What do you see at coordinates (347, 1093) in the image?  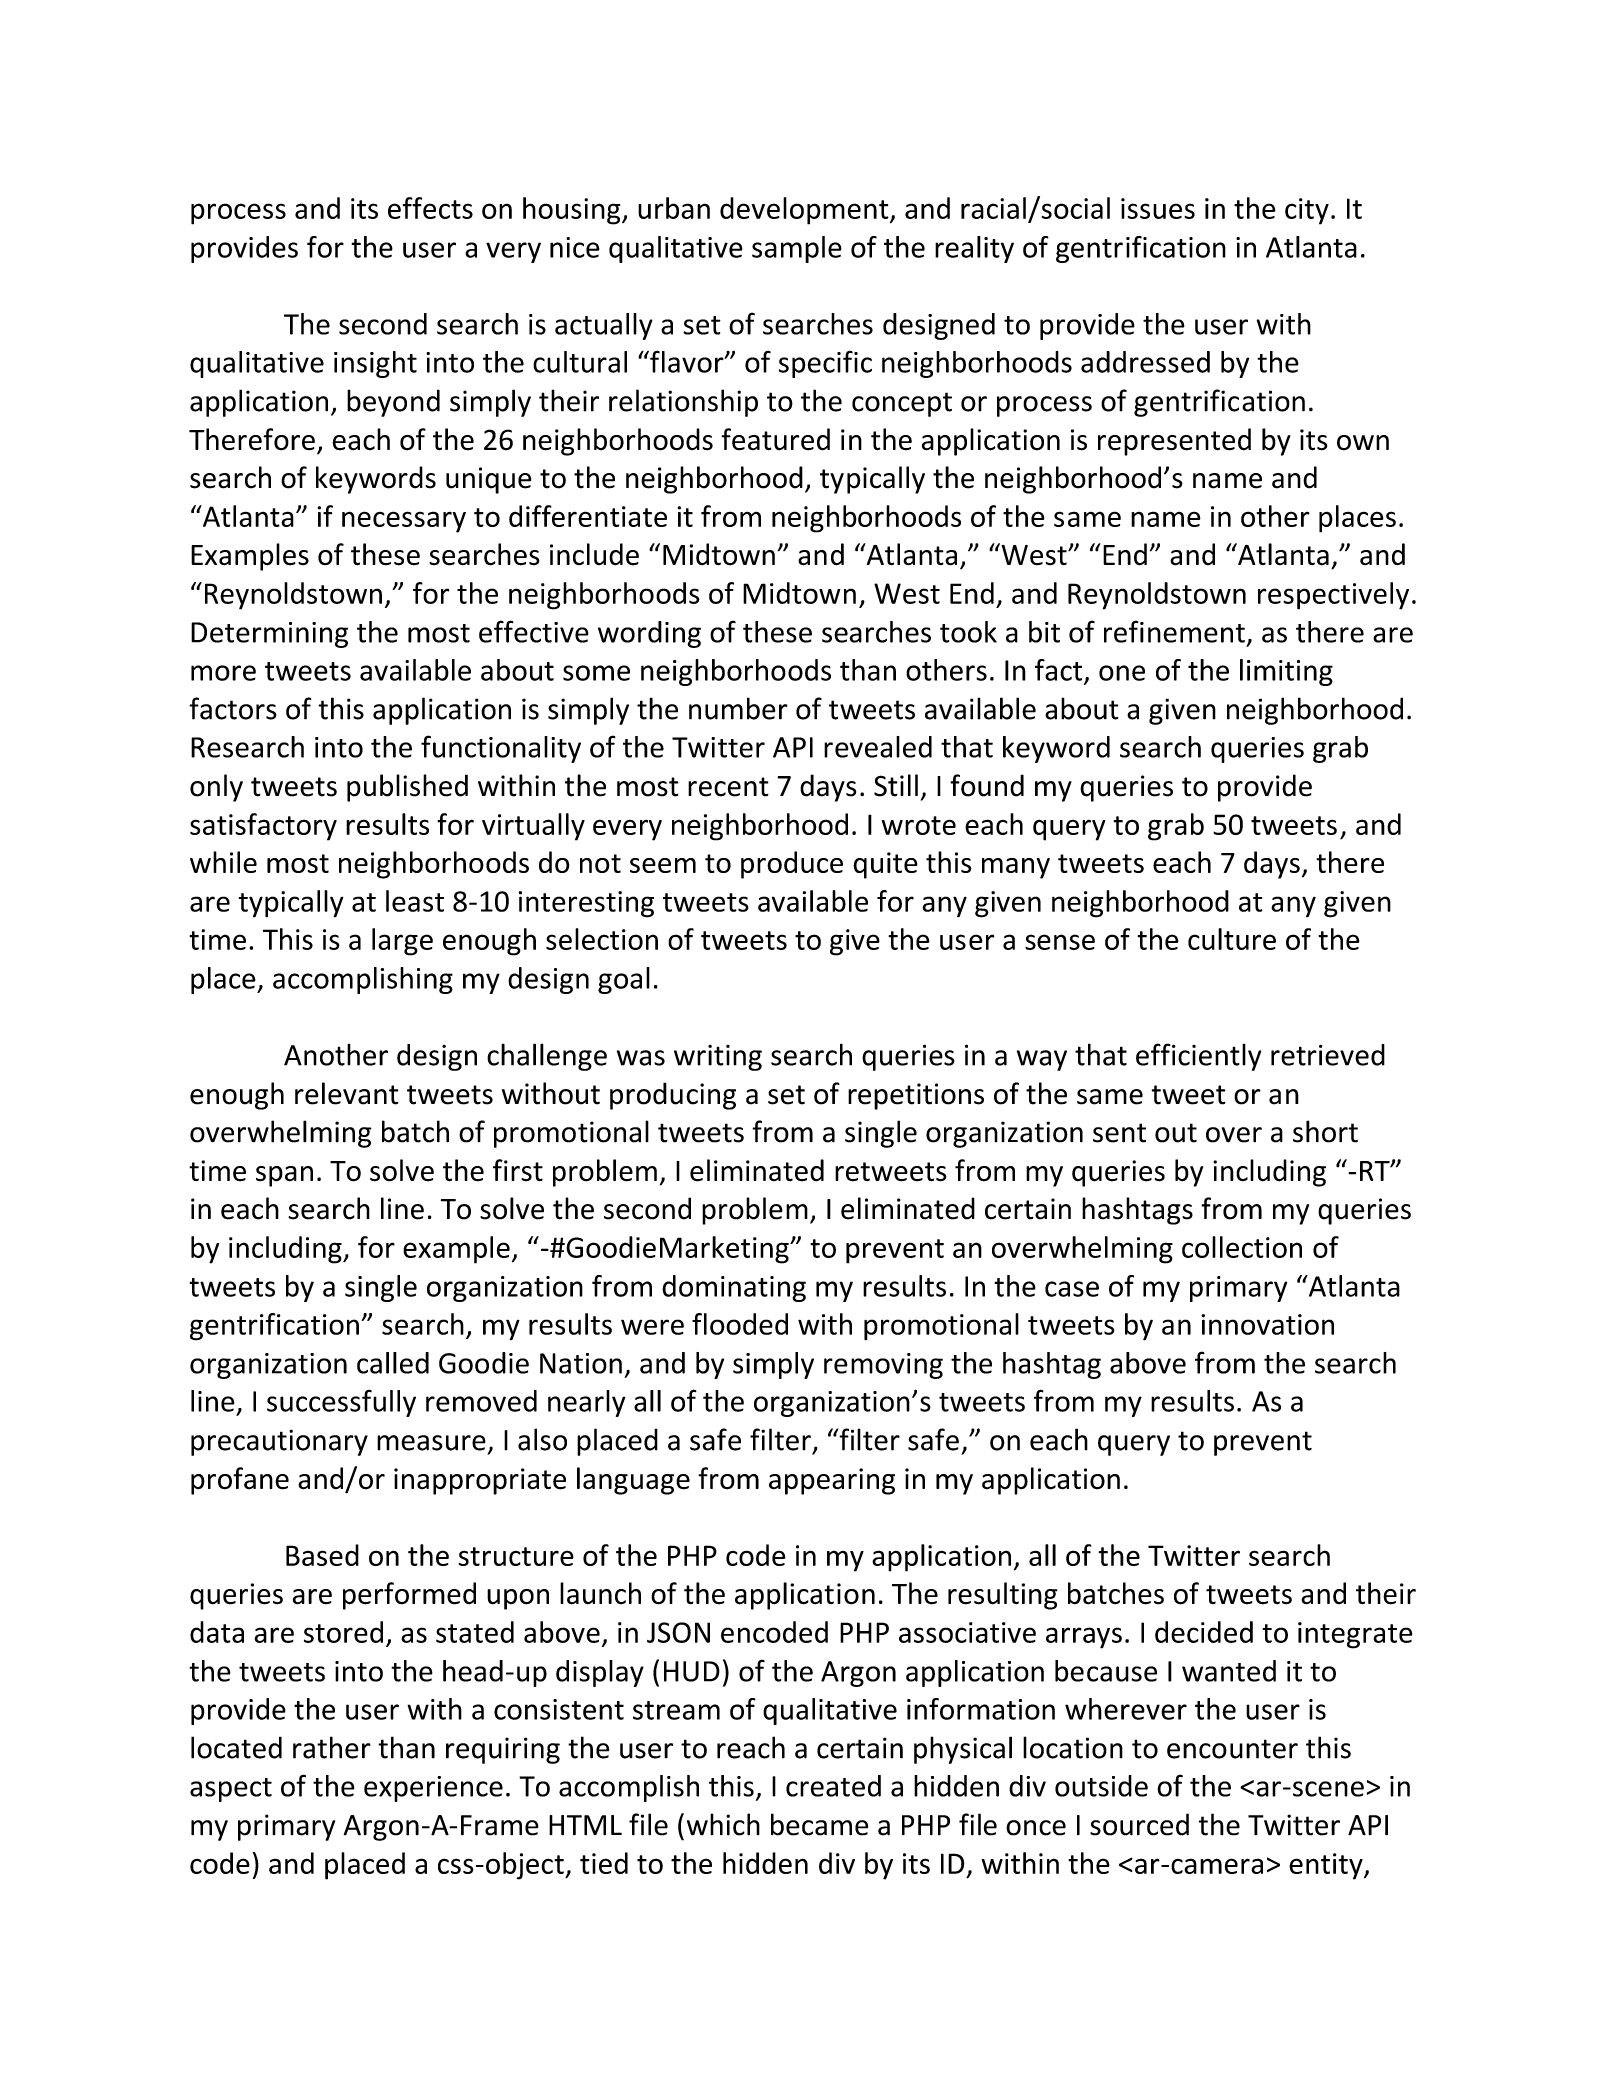 I see `relevant` at bounding box center [347, 1093].
